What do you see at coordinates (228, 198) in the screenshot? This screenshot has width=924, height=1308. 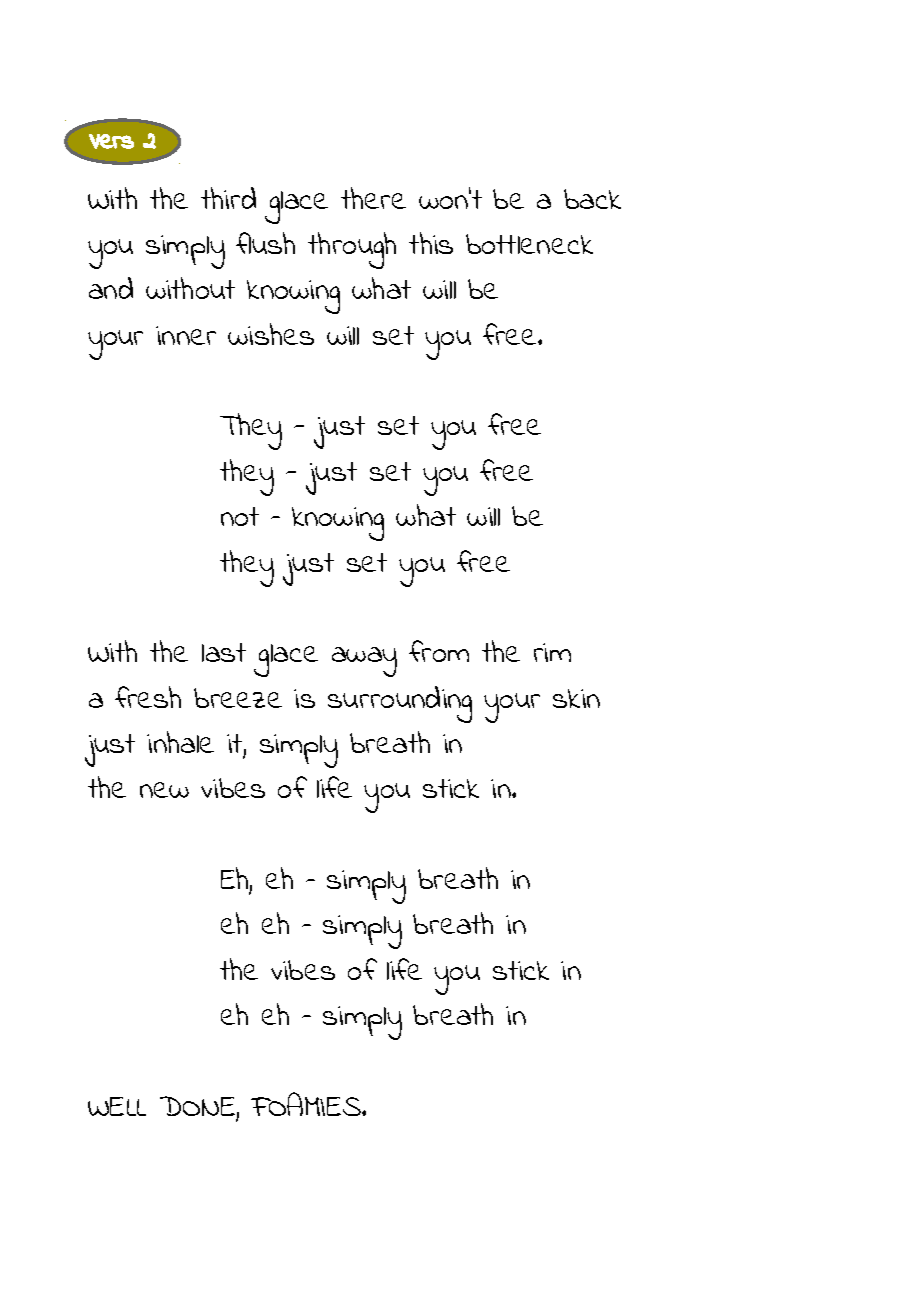 I see `third` at bounding box center [228, 198].
